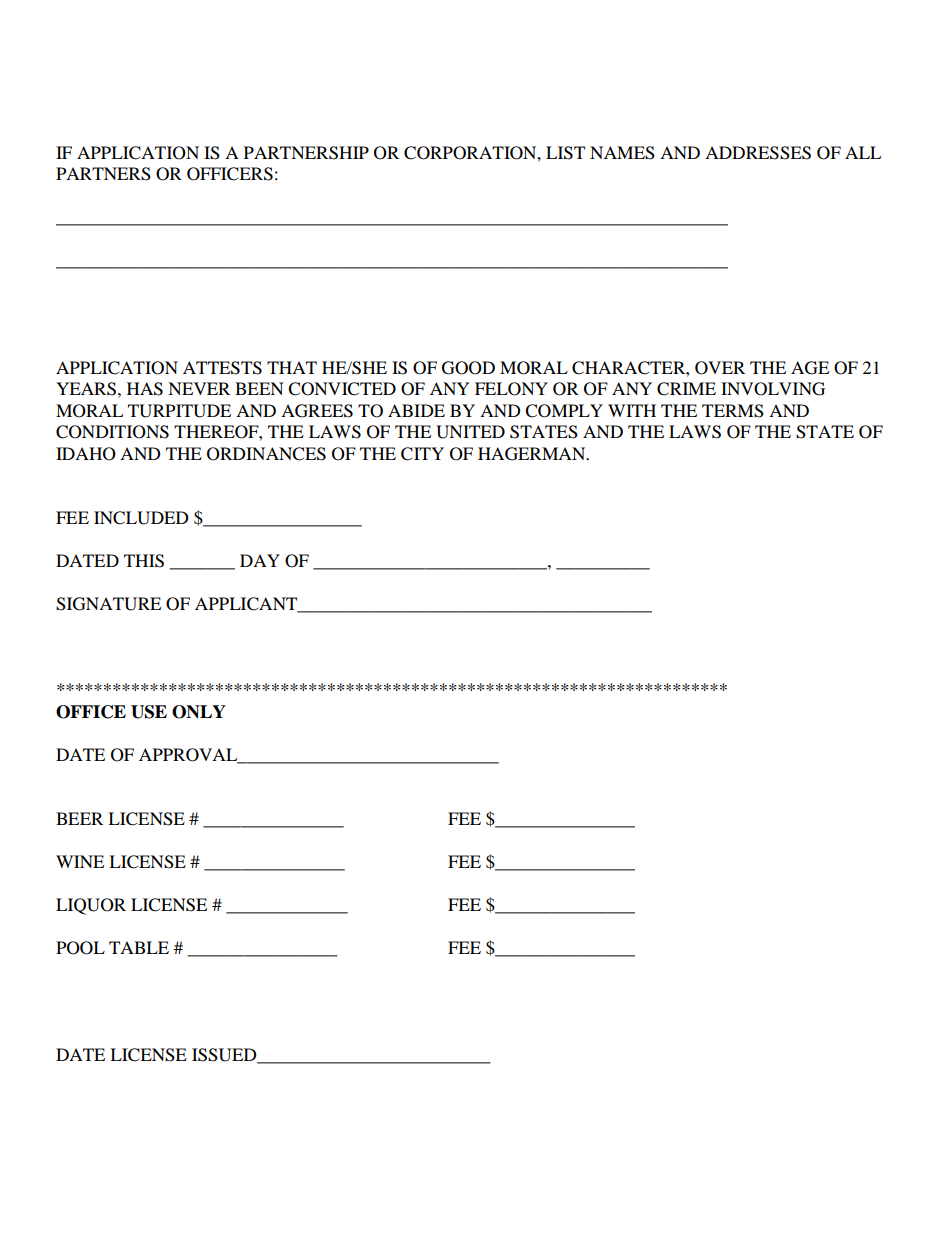  What do you see at coordinates (199, 712) in the screenshot?
I see `ONLY` at bounding box center [199, 712].
